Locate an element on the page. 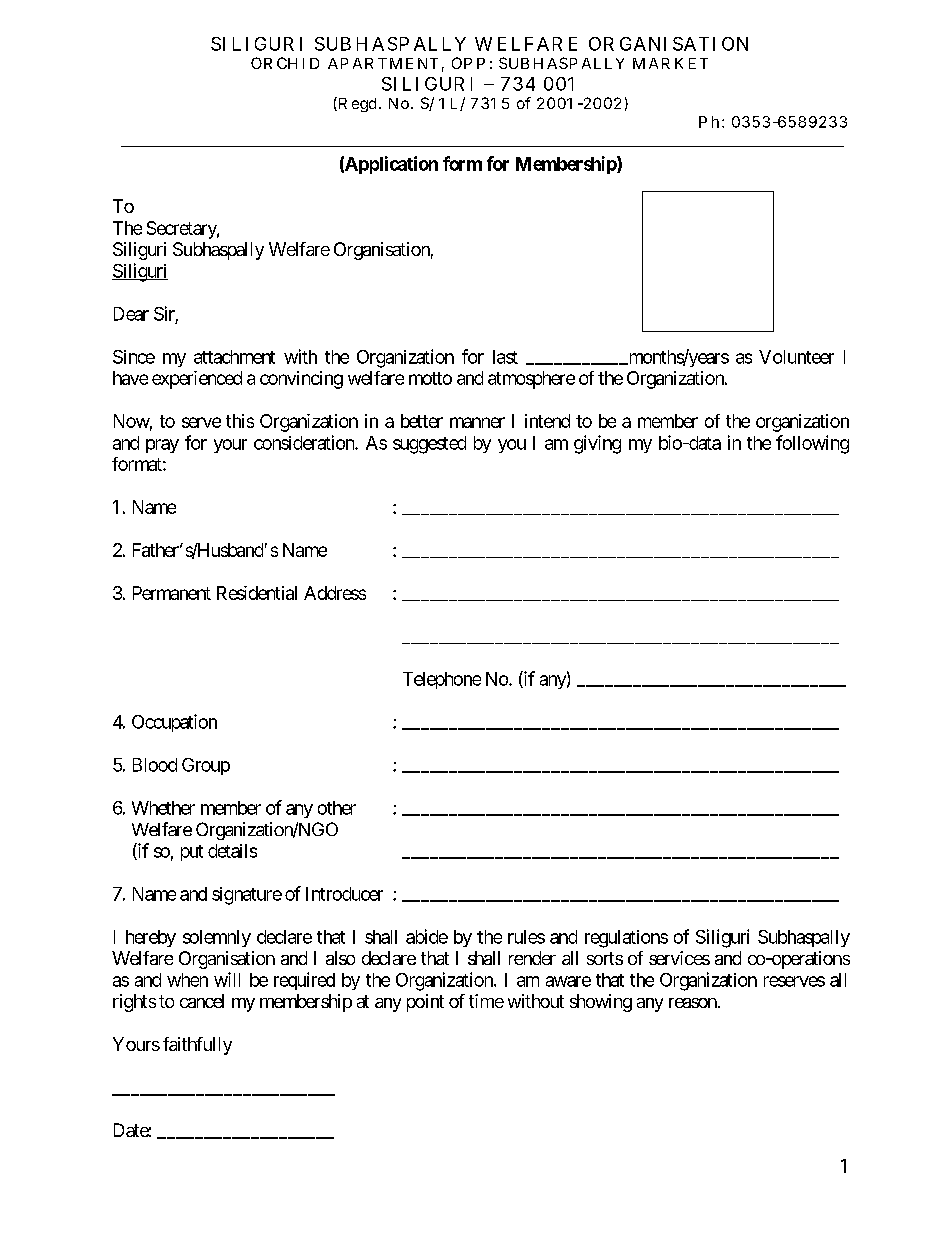 This document has height=1233, width=952. OPP is located at coordinates (468, 63).
